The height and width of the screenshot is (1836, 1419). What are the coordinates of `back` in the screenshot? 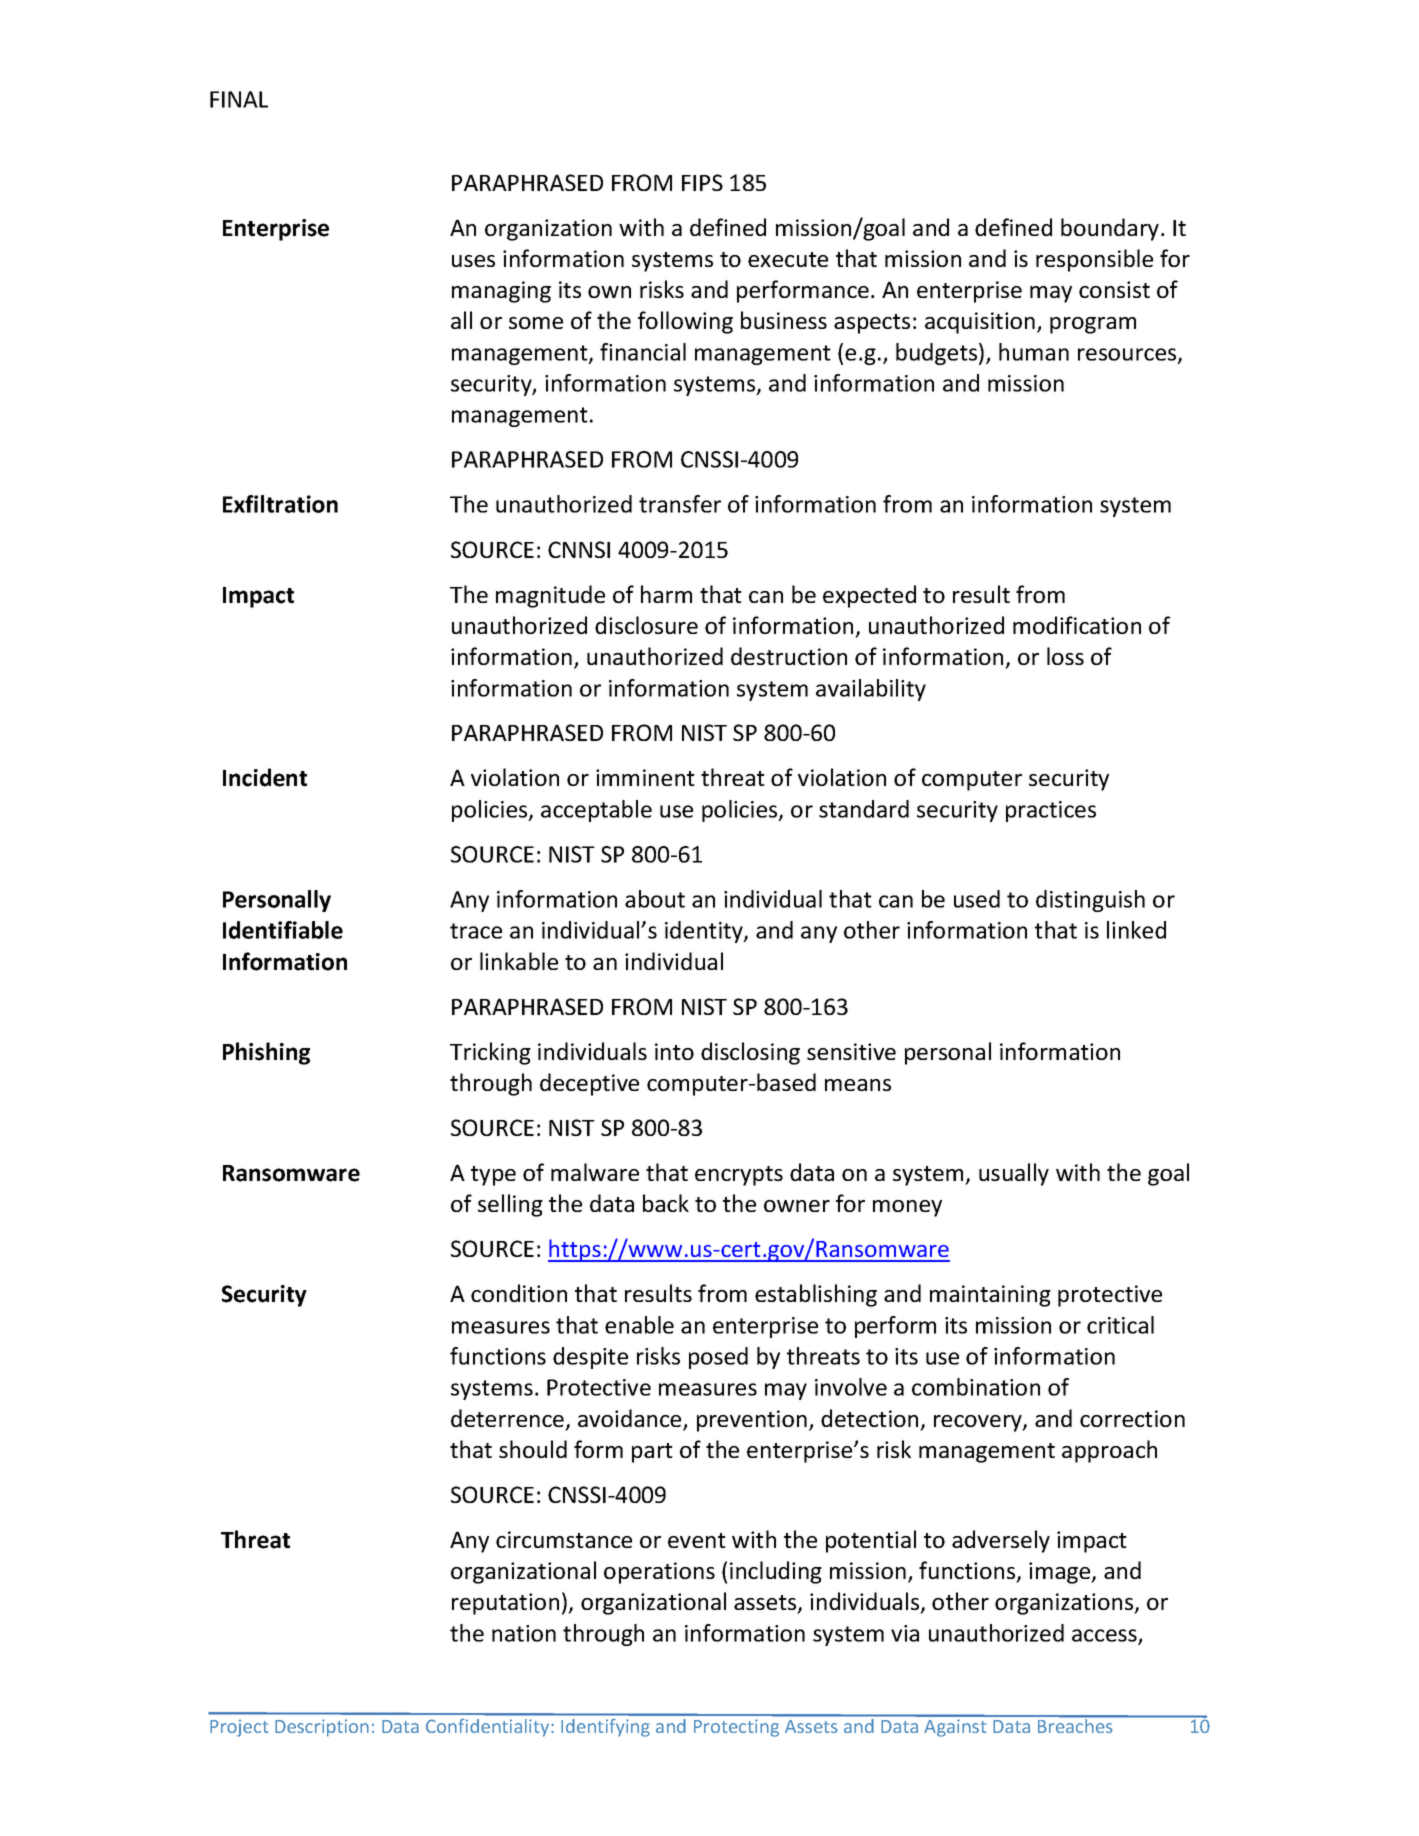 It's located at (666, 1203).
